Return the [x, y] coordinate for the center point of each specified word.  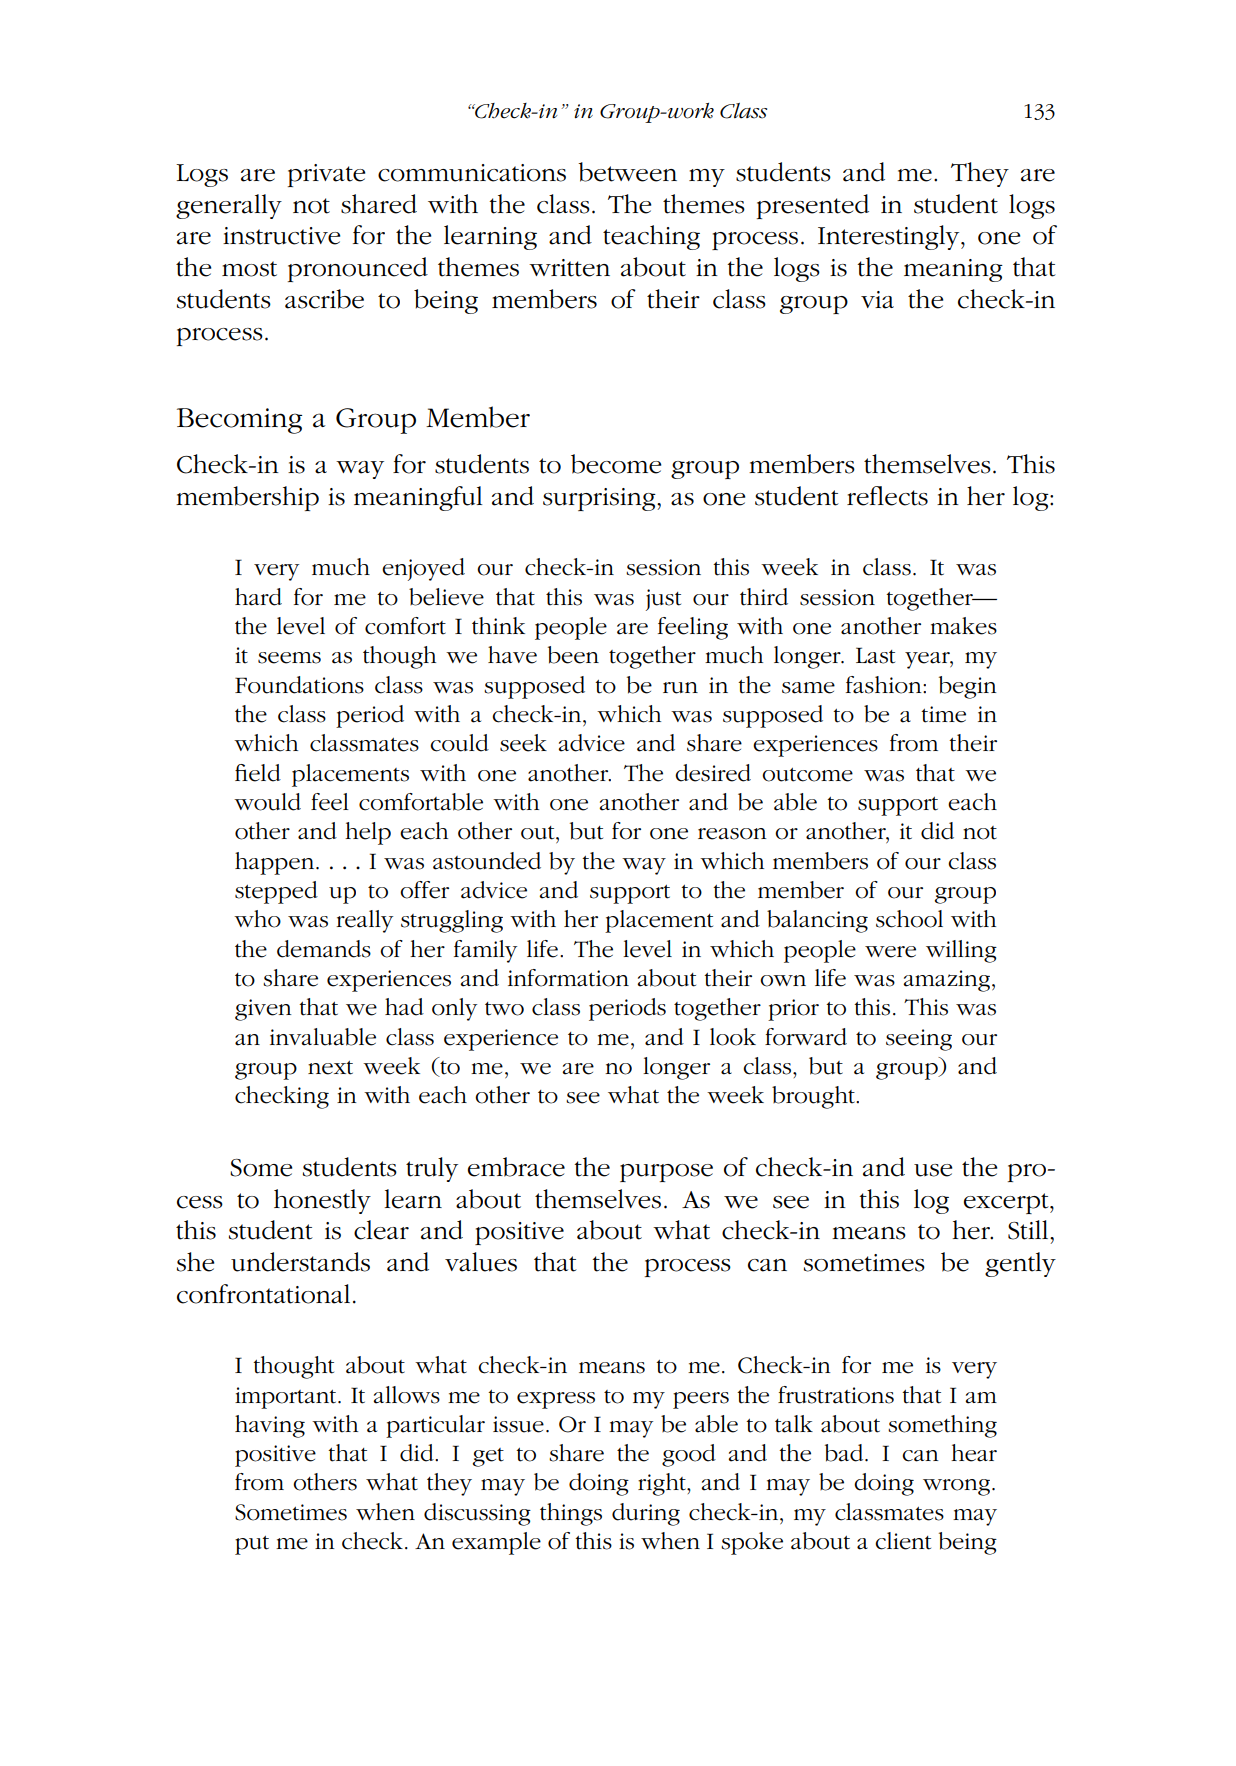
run [680, 688]
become [616, 464]
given [263, 1010]
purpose [666, 1173]
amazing [948, 981]
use [933, 1170]
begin [968, 687]
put [252, 1545]
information [568, 978]
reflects [887, 496]
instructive [281, 236]
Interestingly [890, 237]
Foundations [299, 685]
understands [300, 1262]
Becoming [239, 421]
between [627, 172]
